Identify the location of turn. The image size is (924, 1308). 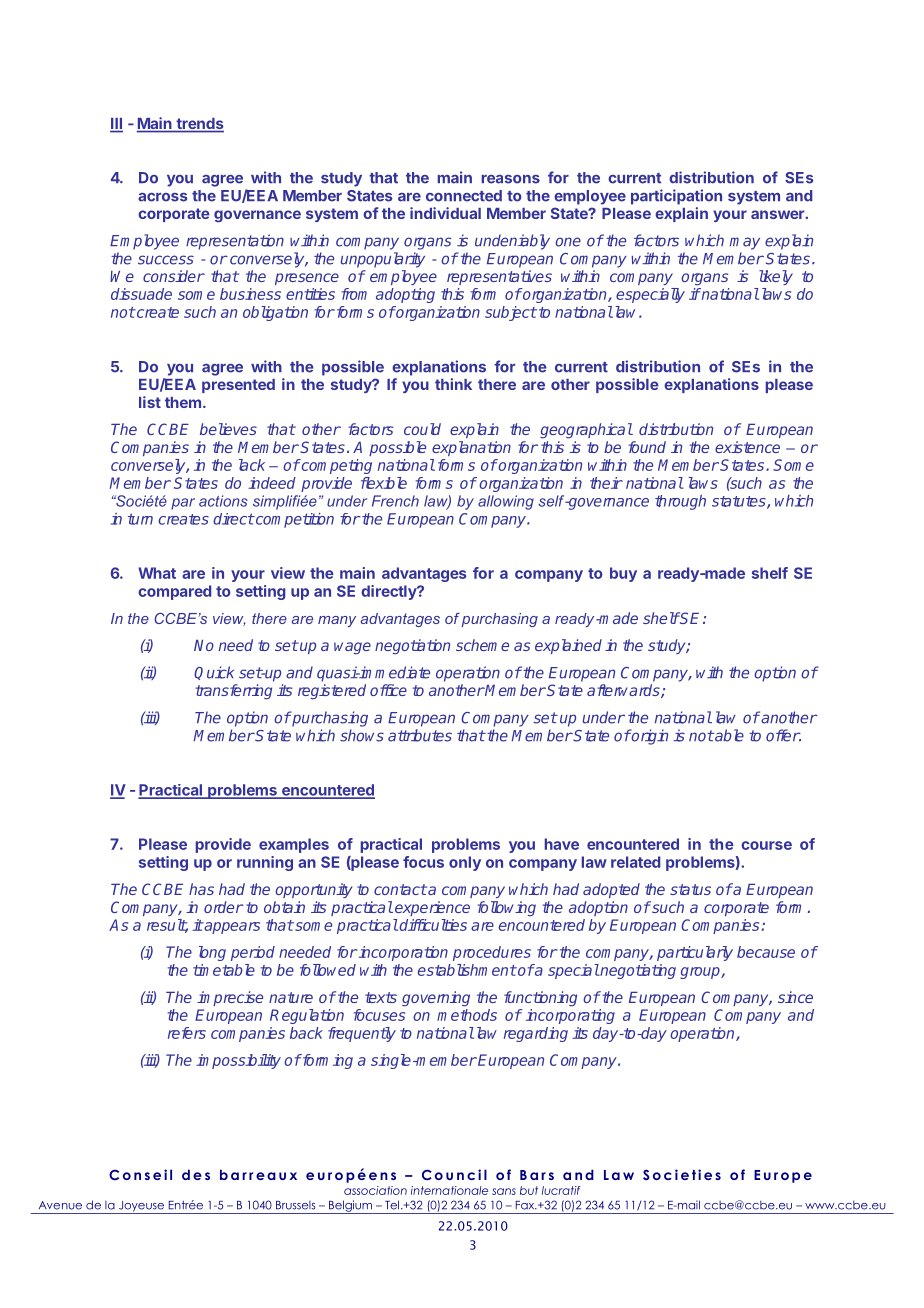
(140, 519).
